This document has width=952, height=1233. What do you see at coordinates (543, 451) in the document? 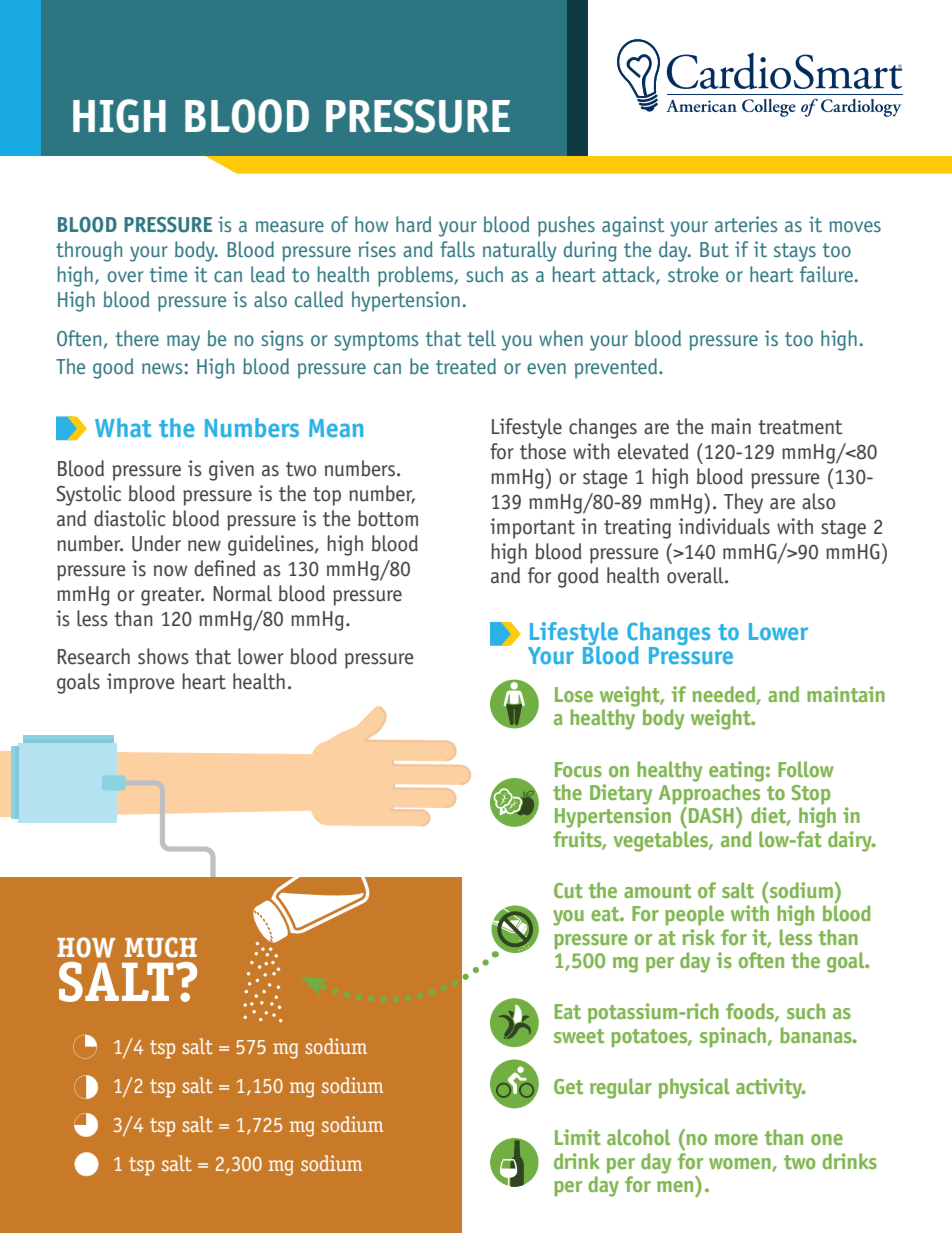
I see `those` at bounding box center [543, 451].
